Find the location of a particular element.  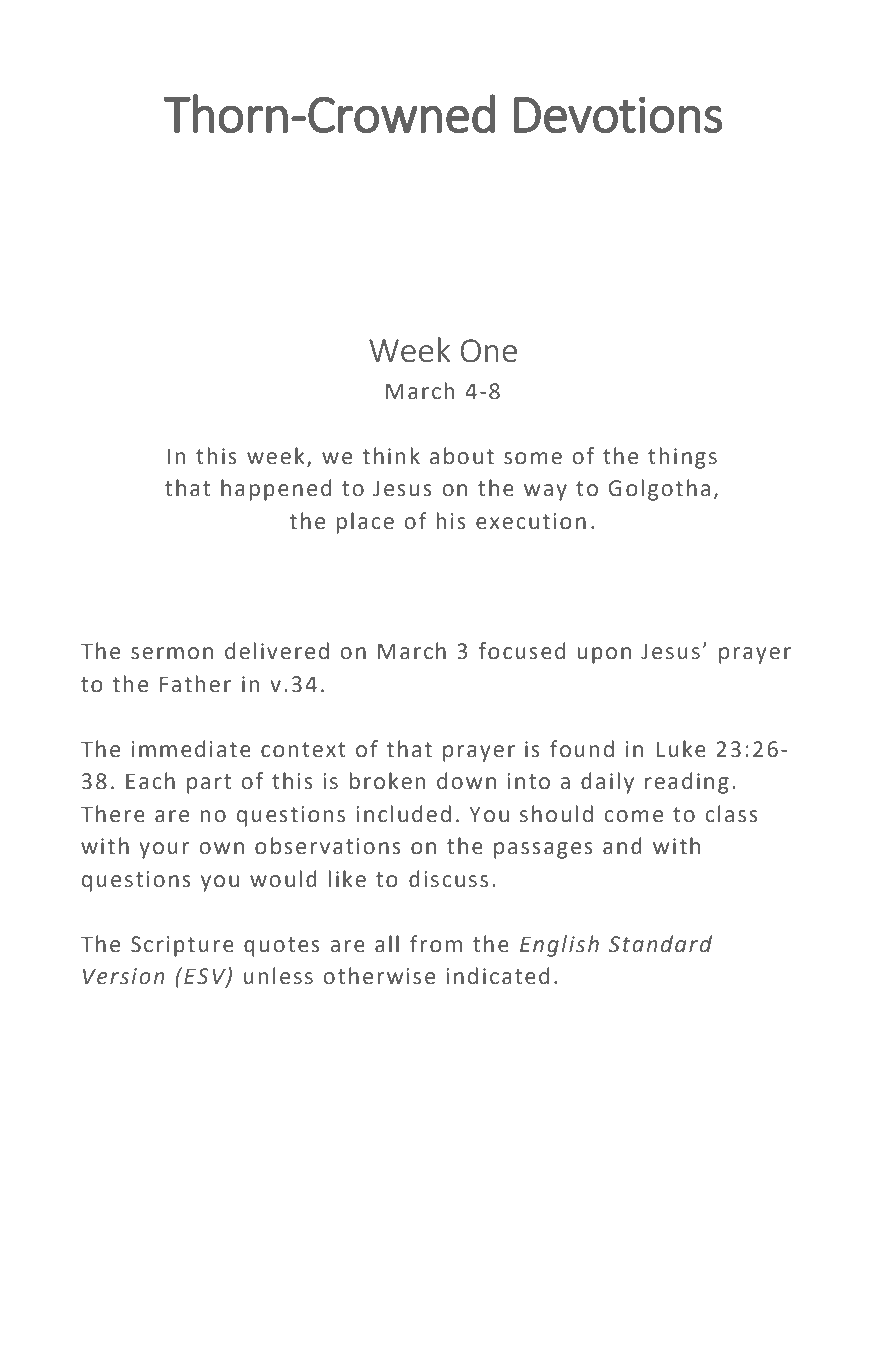

Devotions is located at coordinates (618, 114).
